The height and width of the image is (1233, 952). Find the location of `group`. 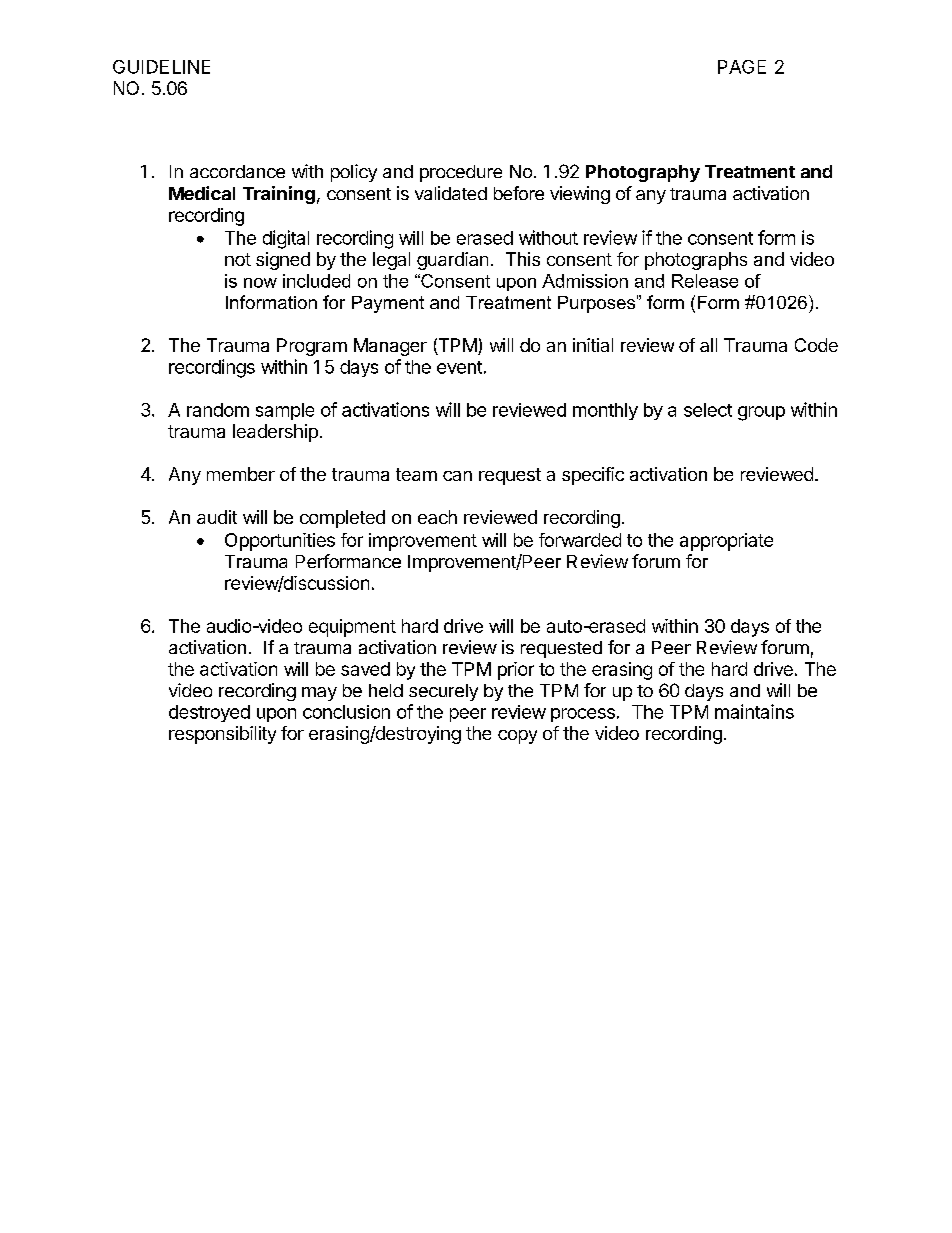

group is located at coordinates (761, 413).
